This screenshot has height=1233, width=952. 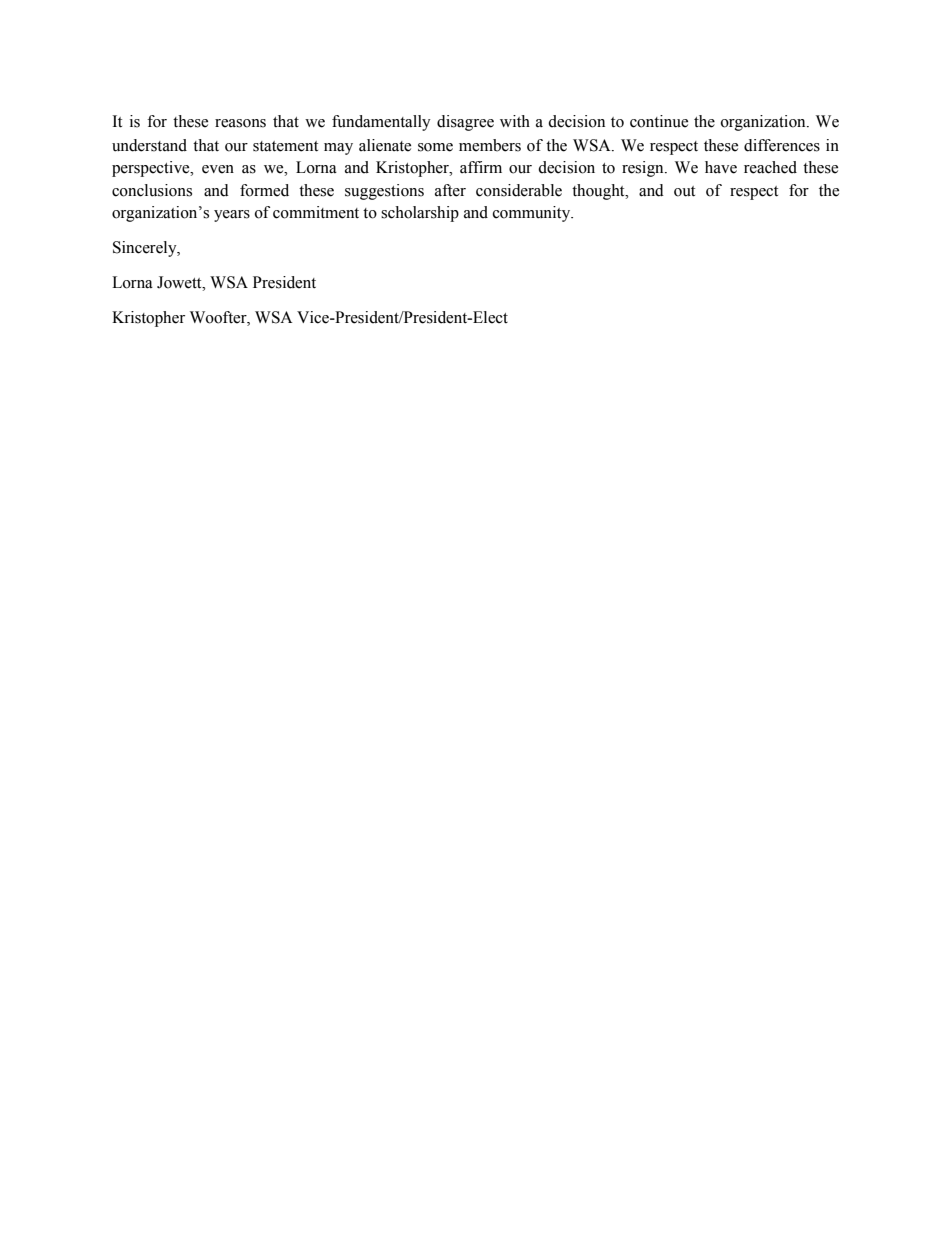 What do you see at coordinates (420, 214) in the screenshot?
I see `scholarship` at bounding box center [420, 214].
